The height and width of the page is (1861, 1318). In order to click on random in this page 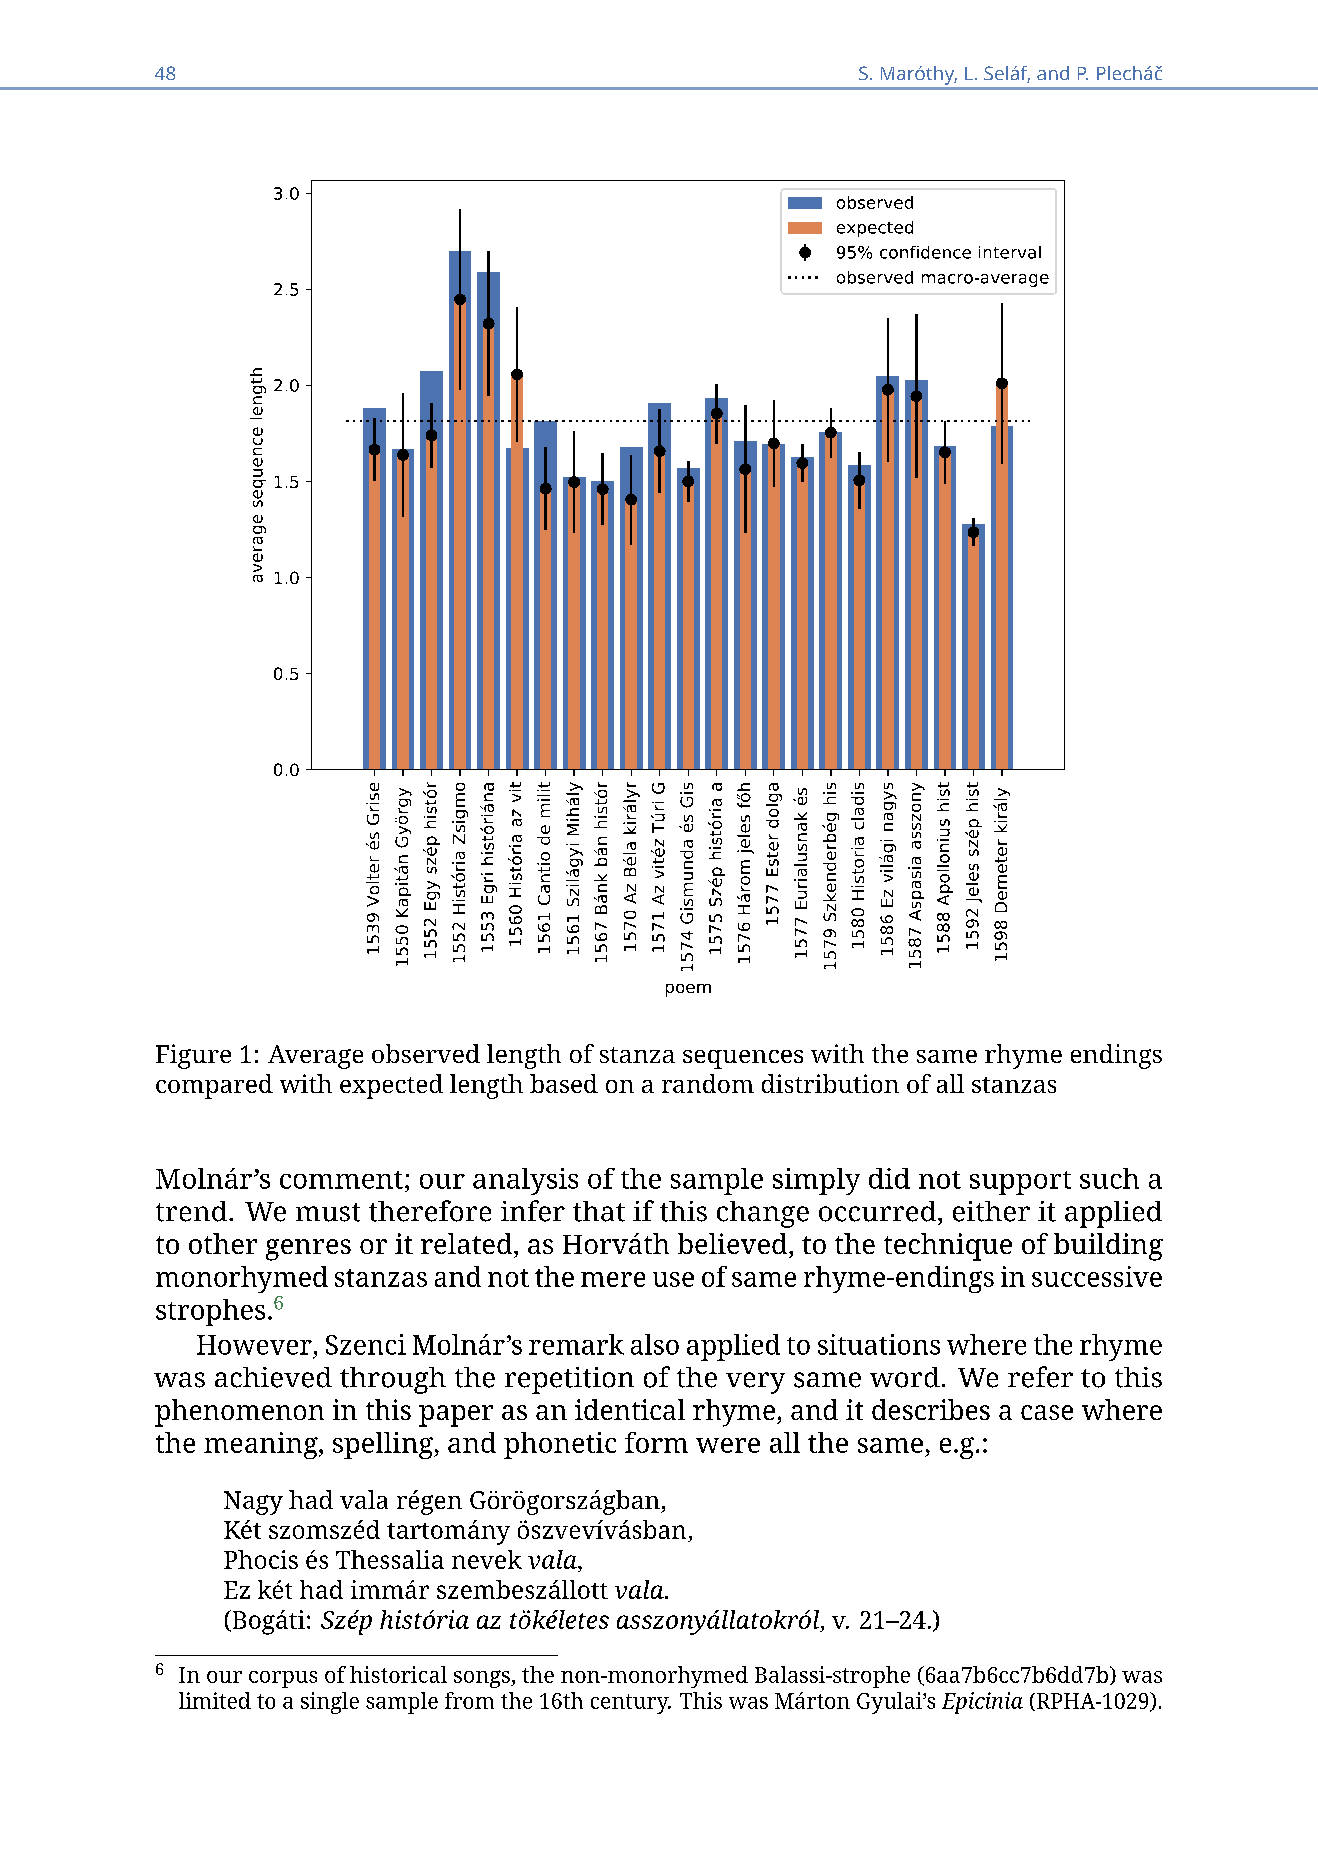, I will do `click(708, 1083)`.
